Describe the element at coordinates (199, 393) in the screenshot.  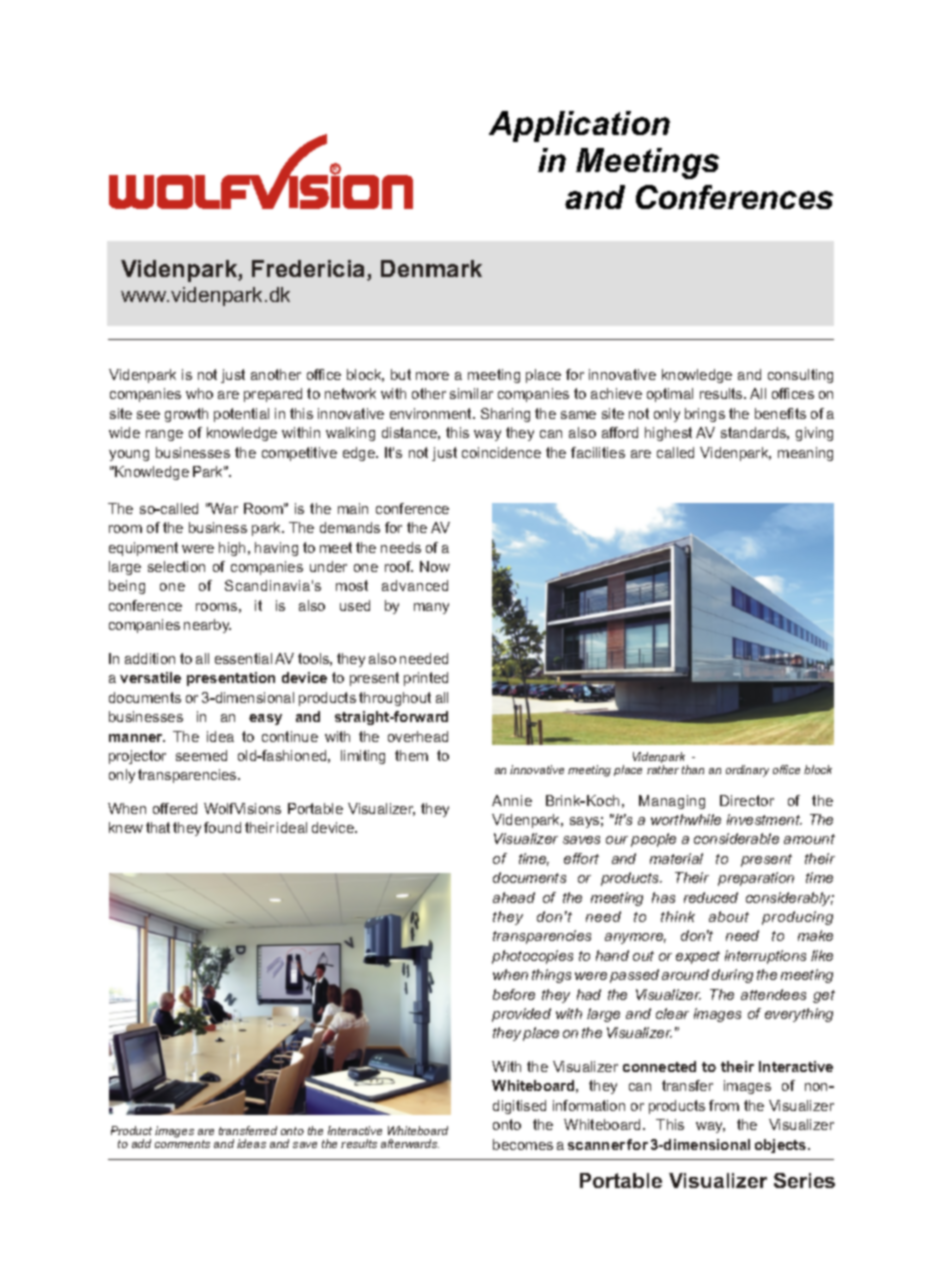
I see `who` at that location.
